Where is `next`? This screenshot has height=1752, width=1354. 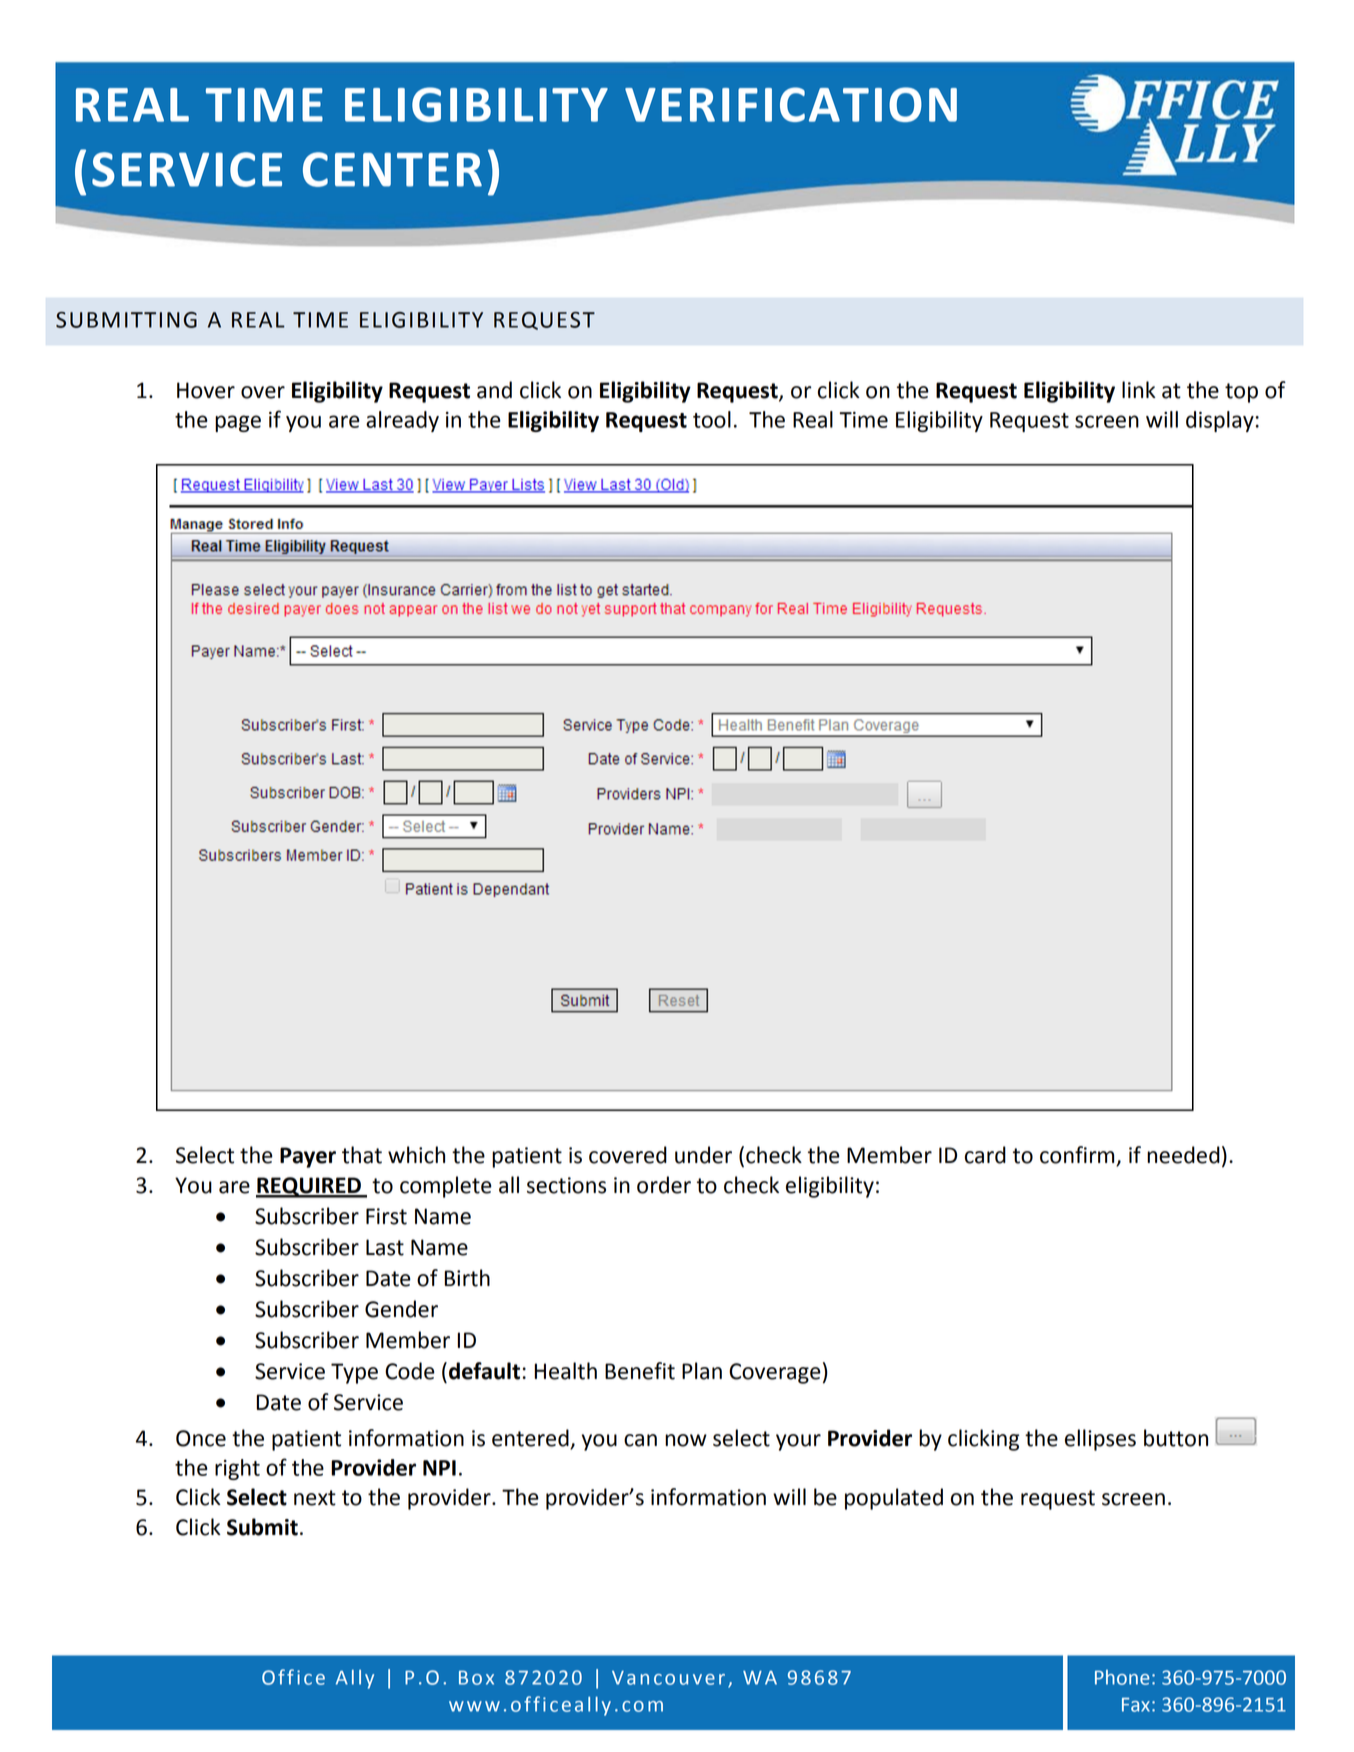
next is located at coordinates (315, 1498).
